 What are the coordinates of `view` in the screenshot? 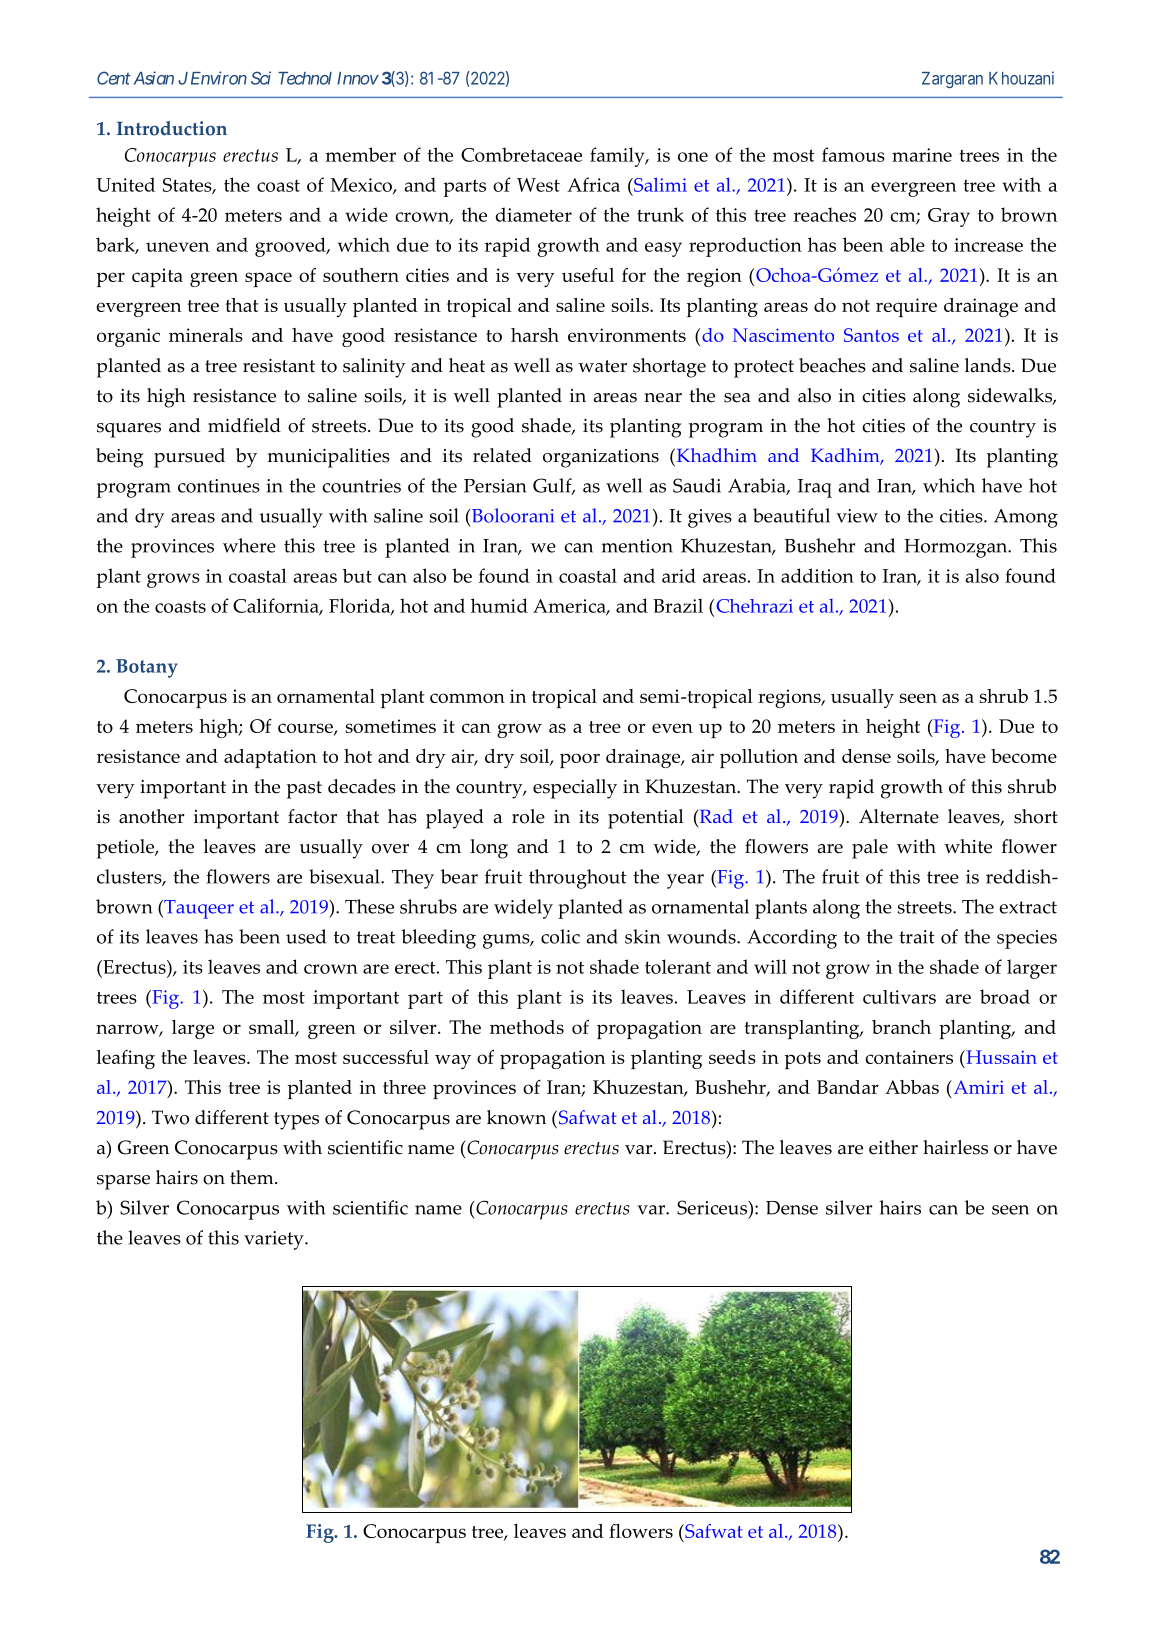 It's located at (857, 516).
